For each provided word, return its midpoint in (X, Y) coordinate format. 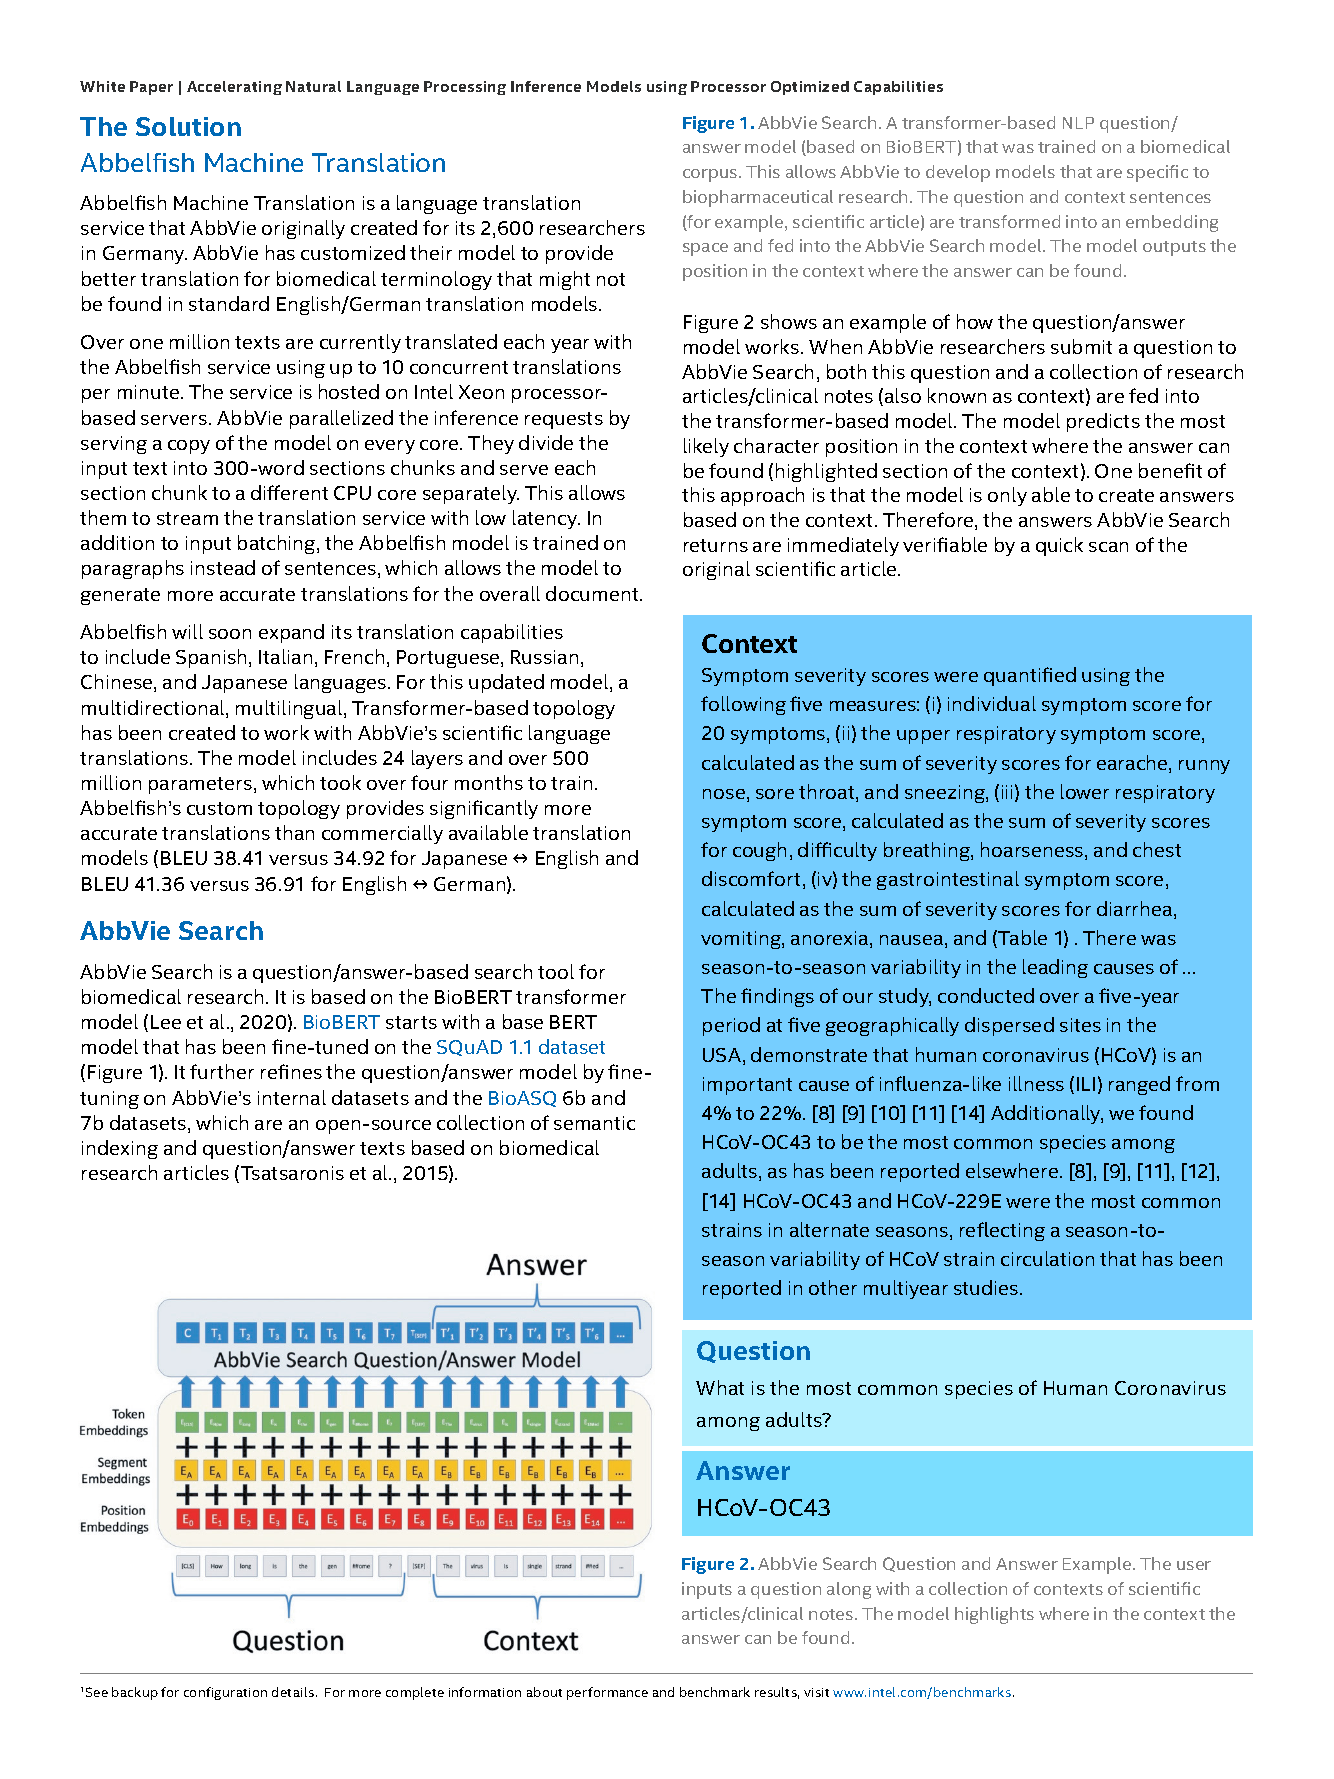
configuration (225, 1693)
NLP (1078, 123)
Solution (188, 126)
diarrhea (1136, 910)
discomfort (753, 880)
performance (607, 1693)
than (294, 832)
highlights (994, 1615)
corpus (711, 175)
